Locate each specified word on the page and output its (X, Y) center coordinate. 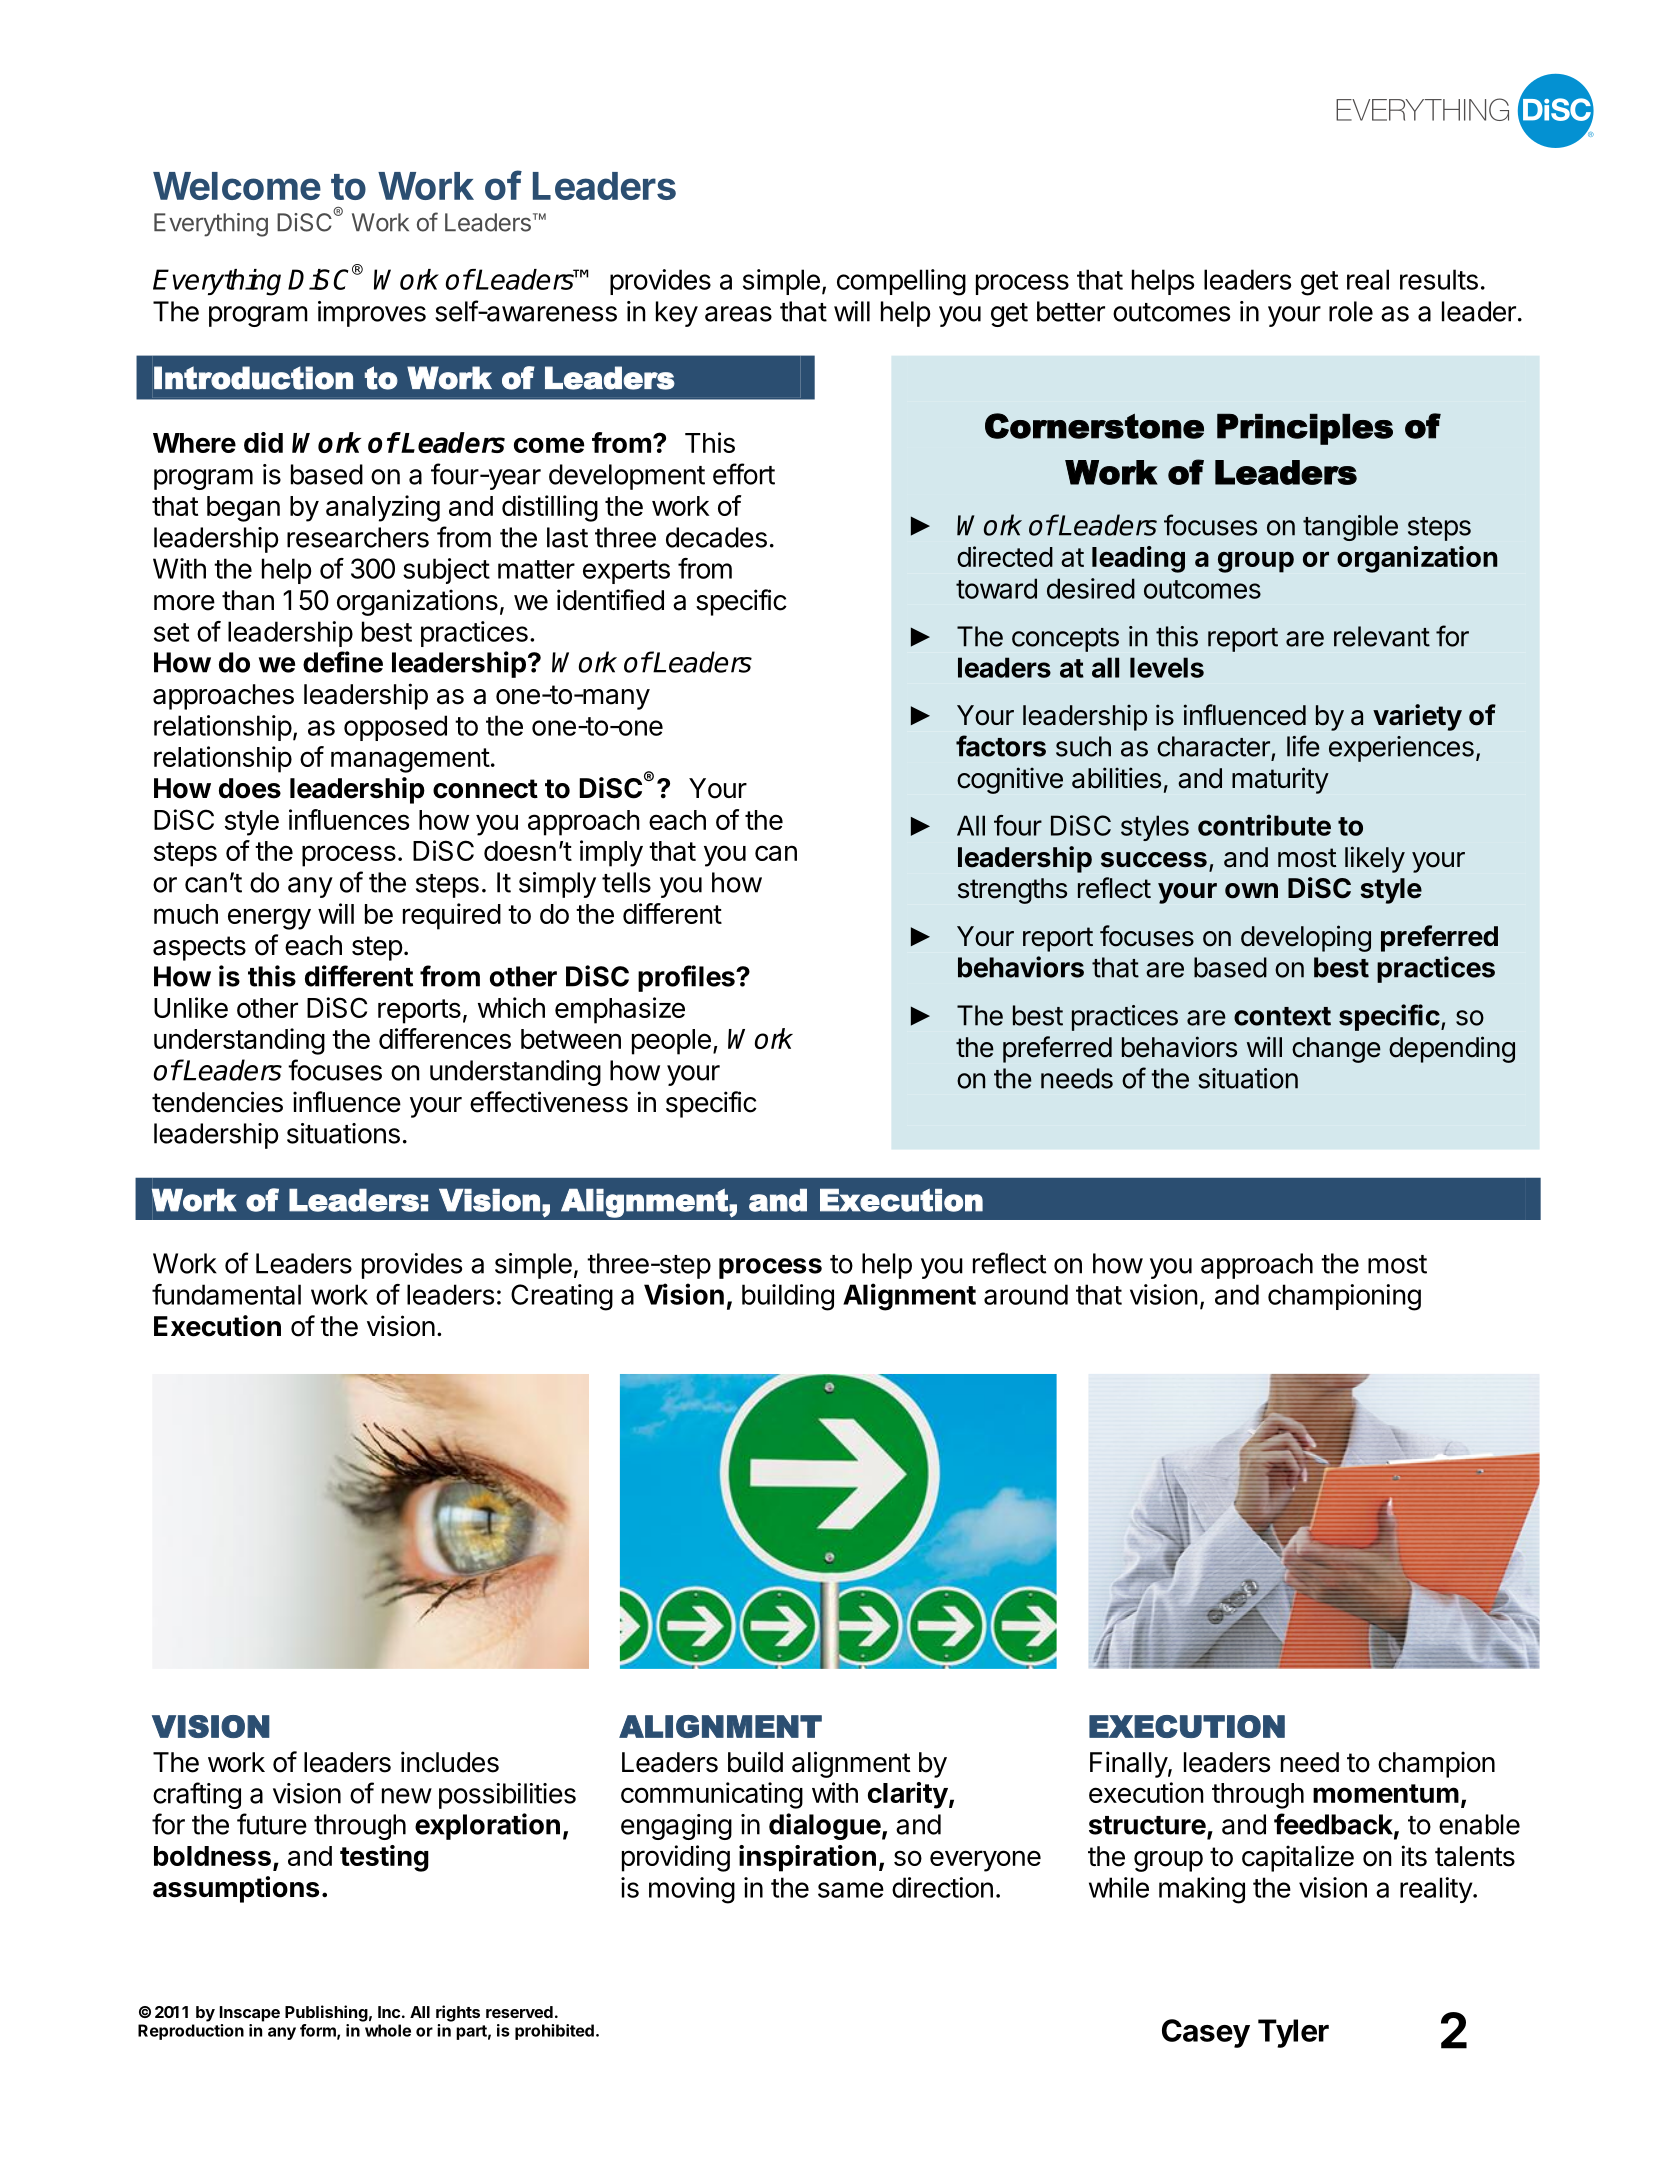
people (671, 1042)
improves (372, 314)
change (1336, 1050)
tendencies (217, 1102)
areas (738, 314)
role (1351, 311)
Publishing (326, 2013)
